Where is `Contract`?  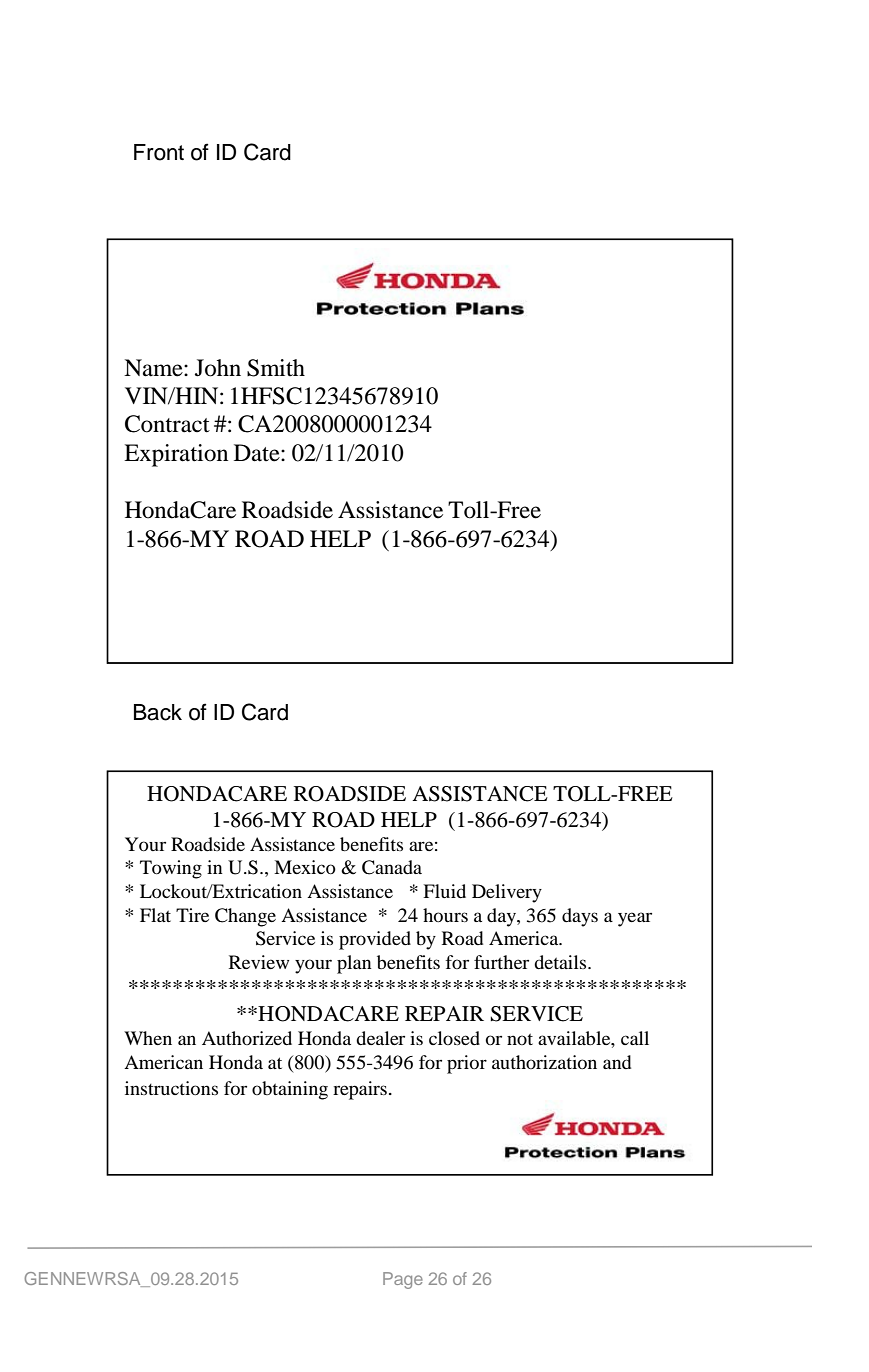
Contract is located at coordinates (167, 424).
